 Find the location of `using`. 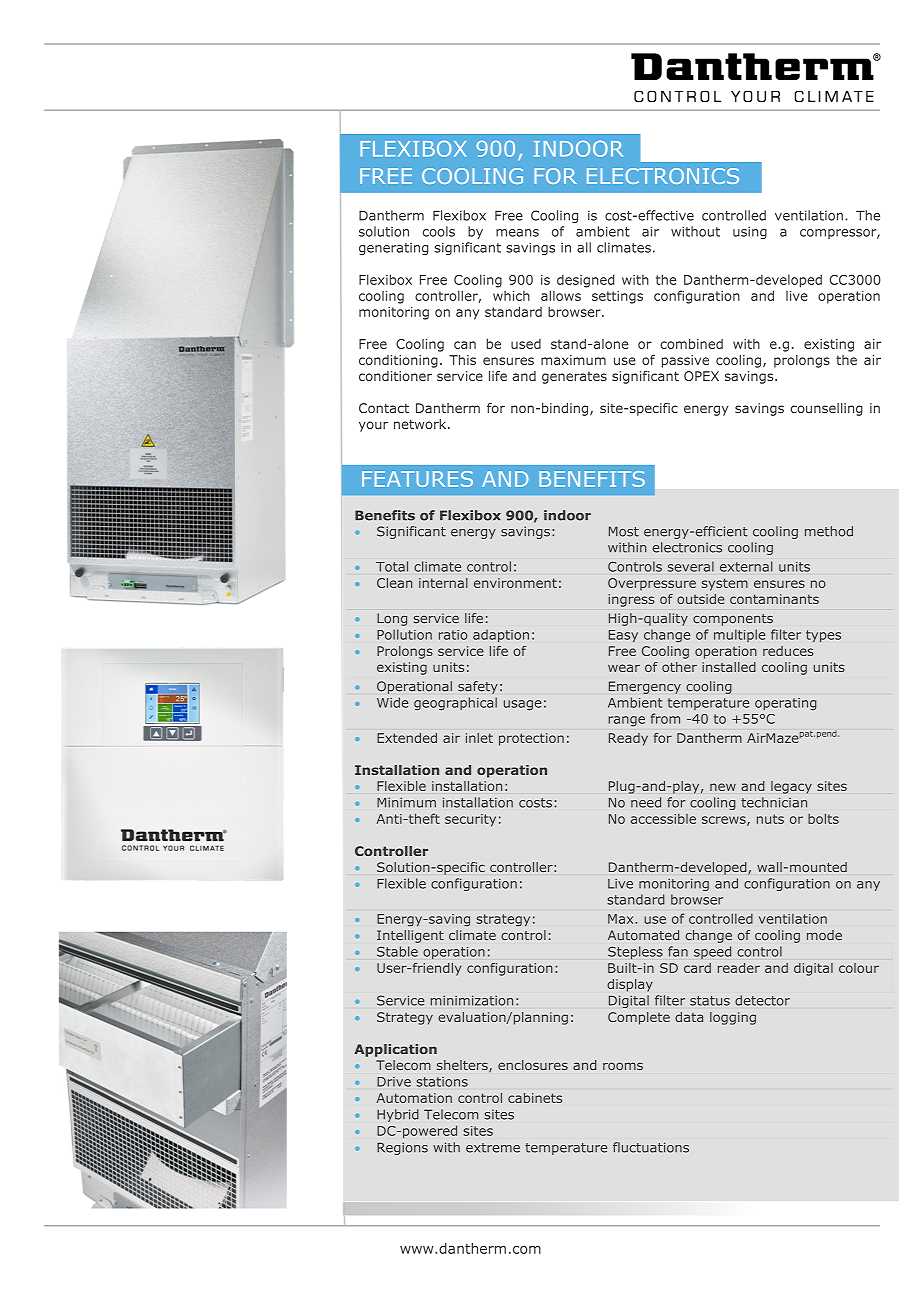

using is located at coordinates (750, 232).
